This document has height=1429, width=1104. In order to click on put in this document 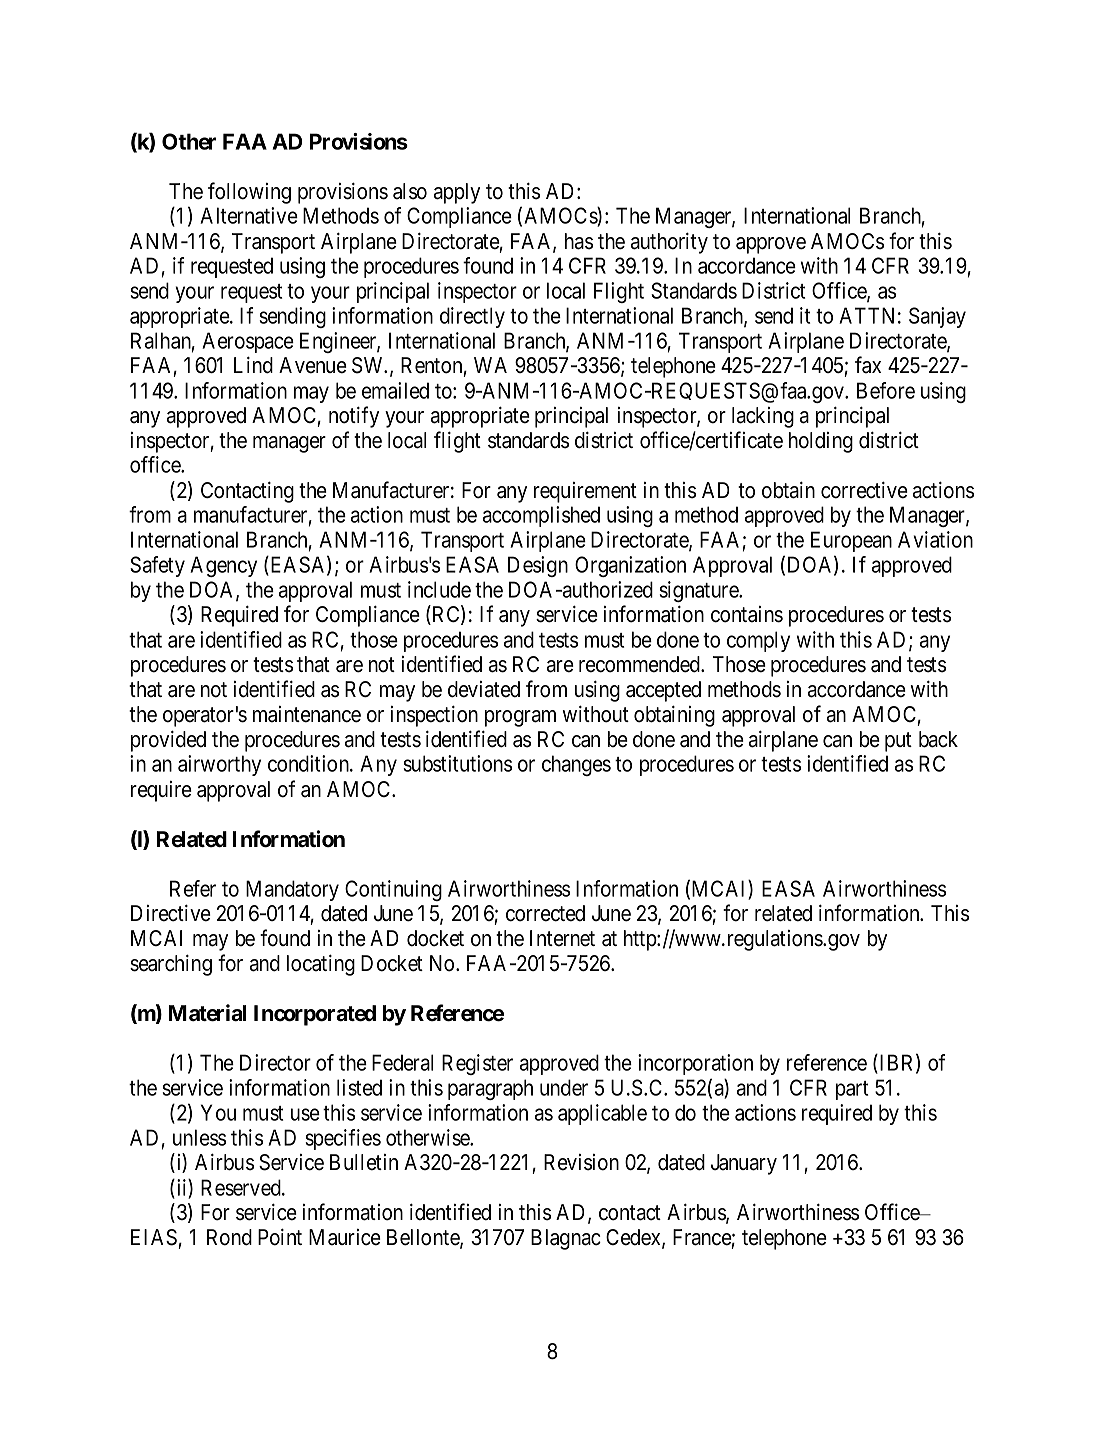, I will do `click(898, 742)`.
